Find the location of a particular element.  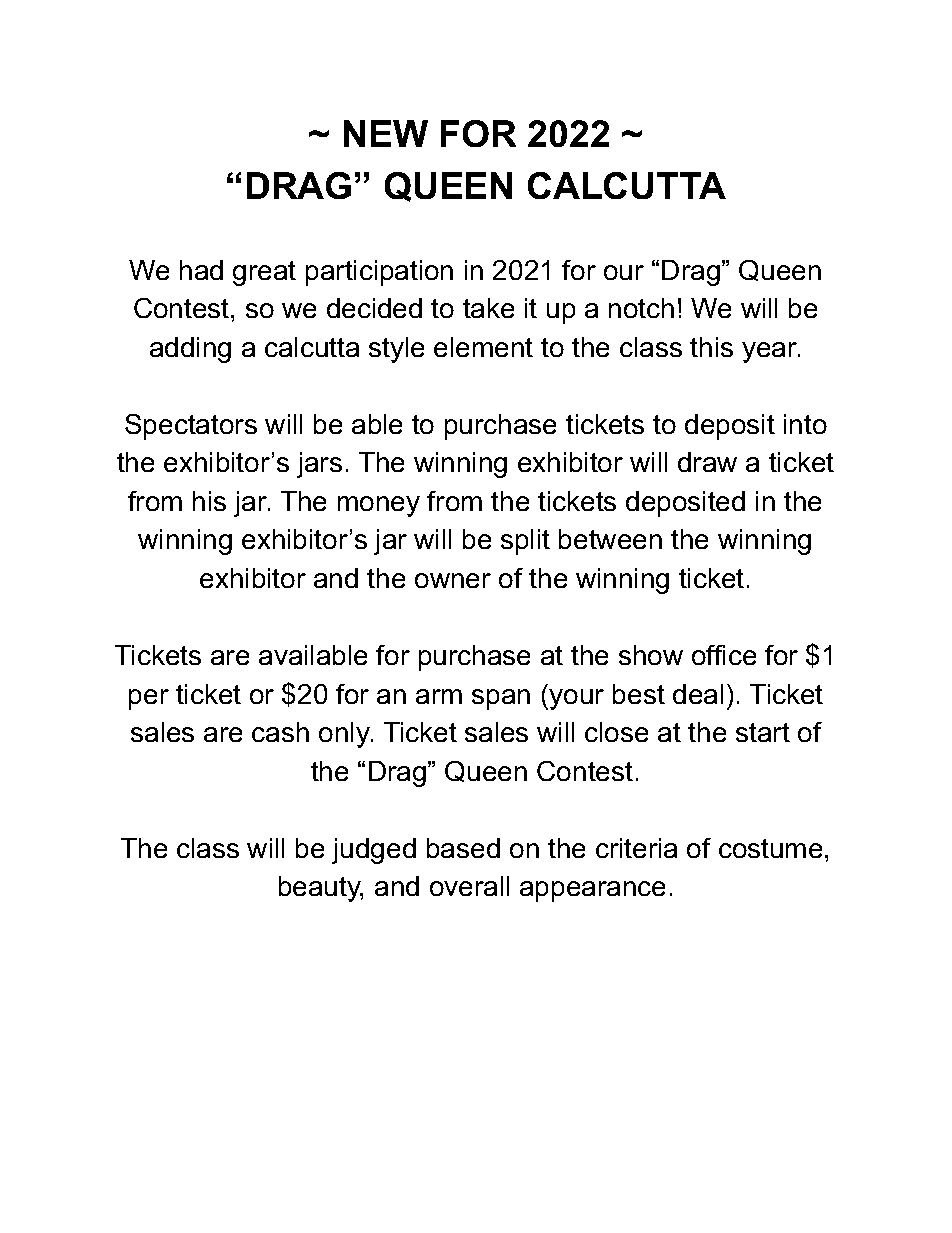

adding is located at coordinates (190, 350).
